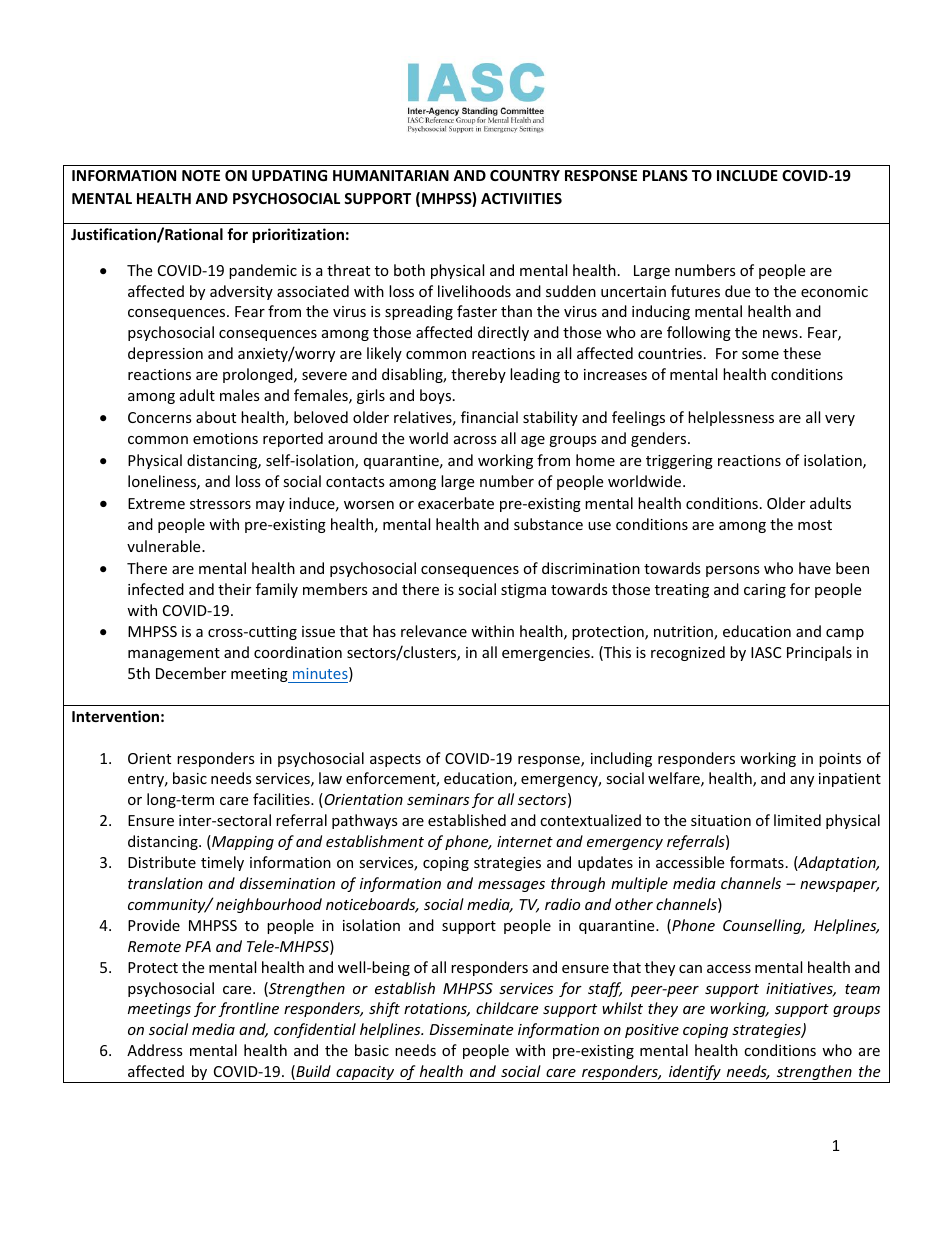  Describe the element at coordinates (511, 886) in the screenshot. I see `messages` at that location.
